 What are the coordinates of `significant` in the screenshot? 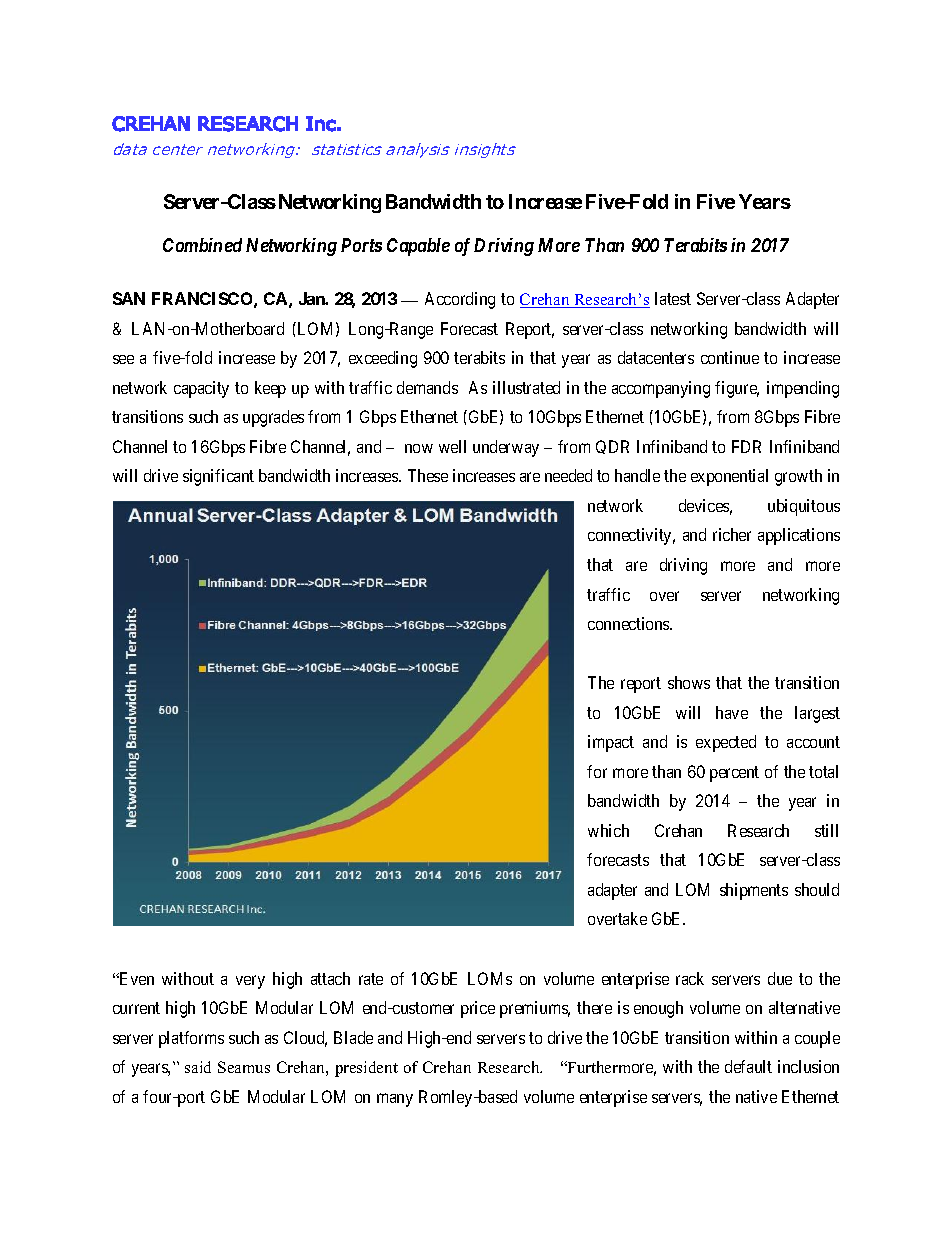 It's located at (218, 477).
